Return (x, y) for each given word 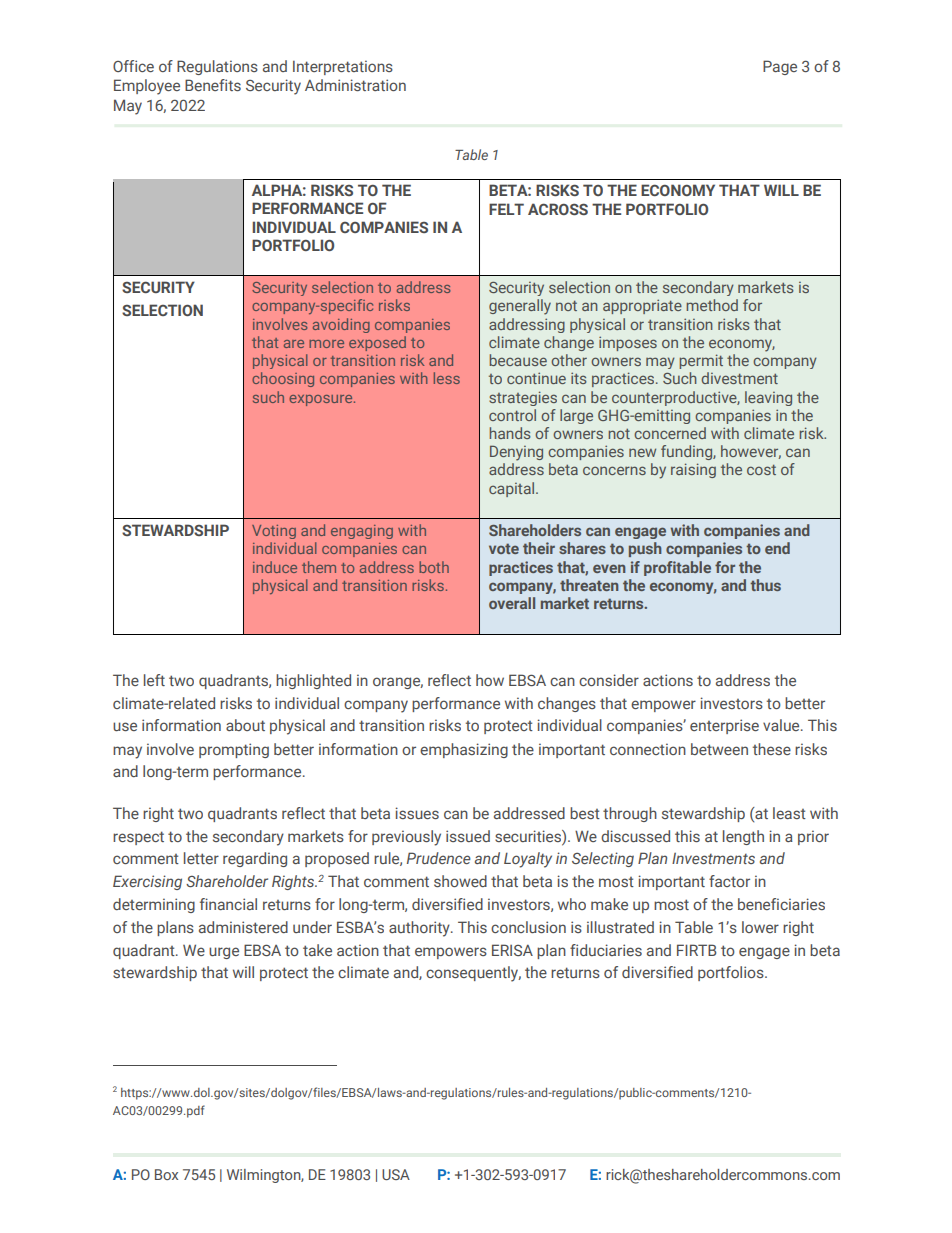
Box (166, 1174)
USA (396, 1174)
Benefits (213, 85)
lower (760, 927)
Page (780, 67)
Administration (355, 85)
